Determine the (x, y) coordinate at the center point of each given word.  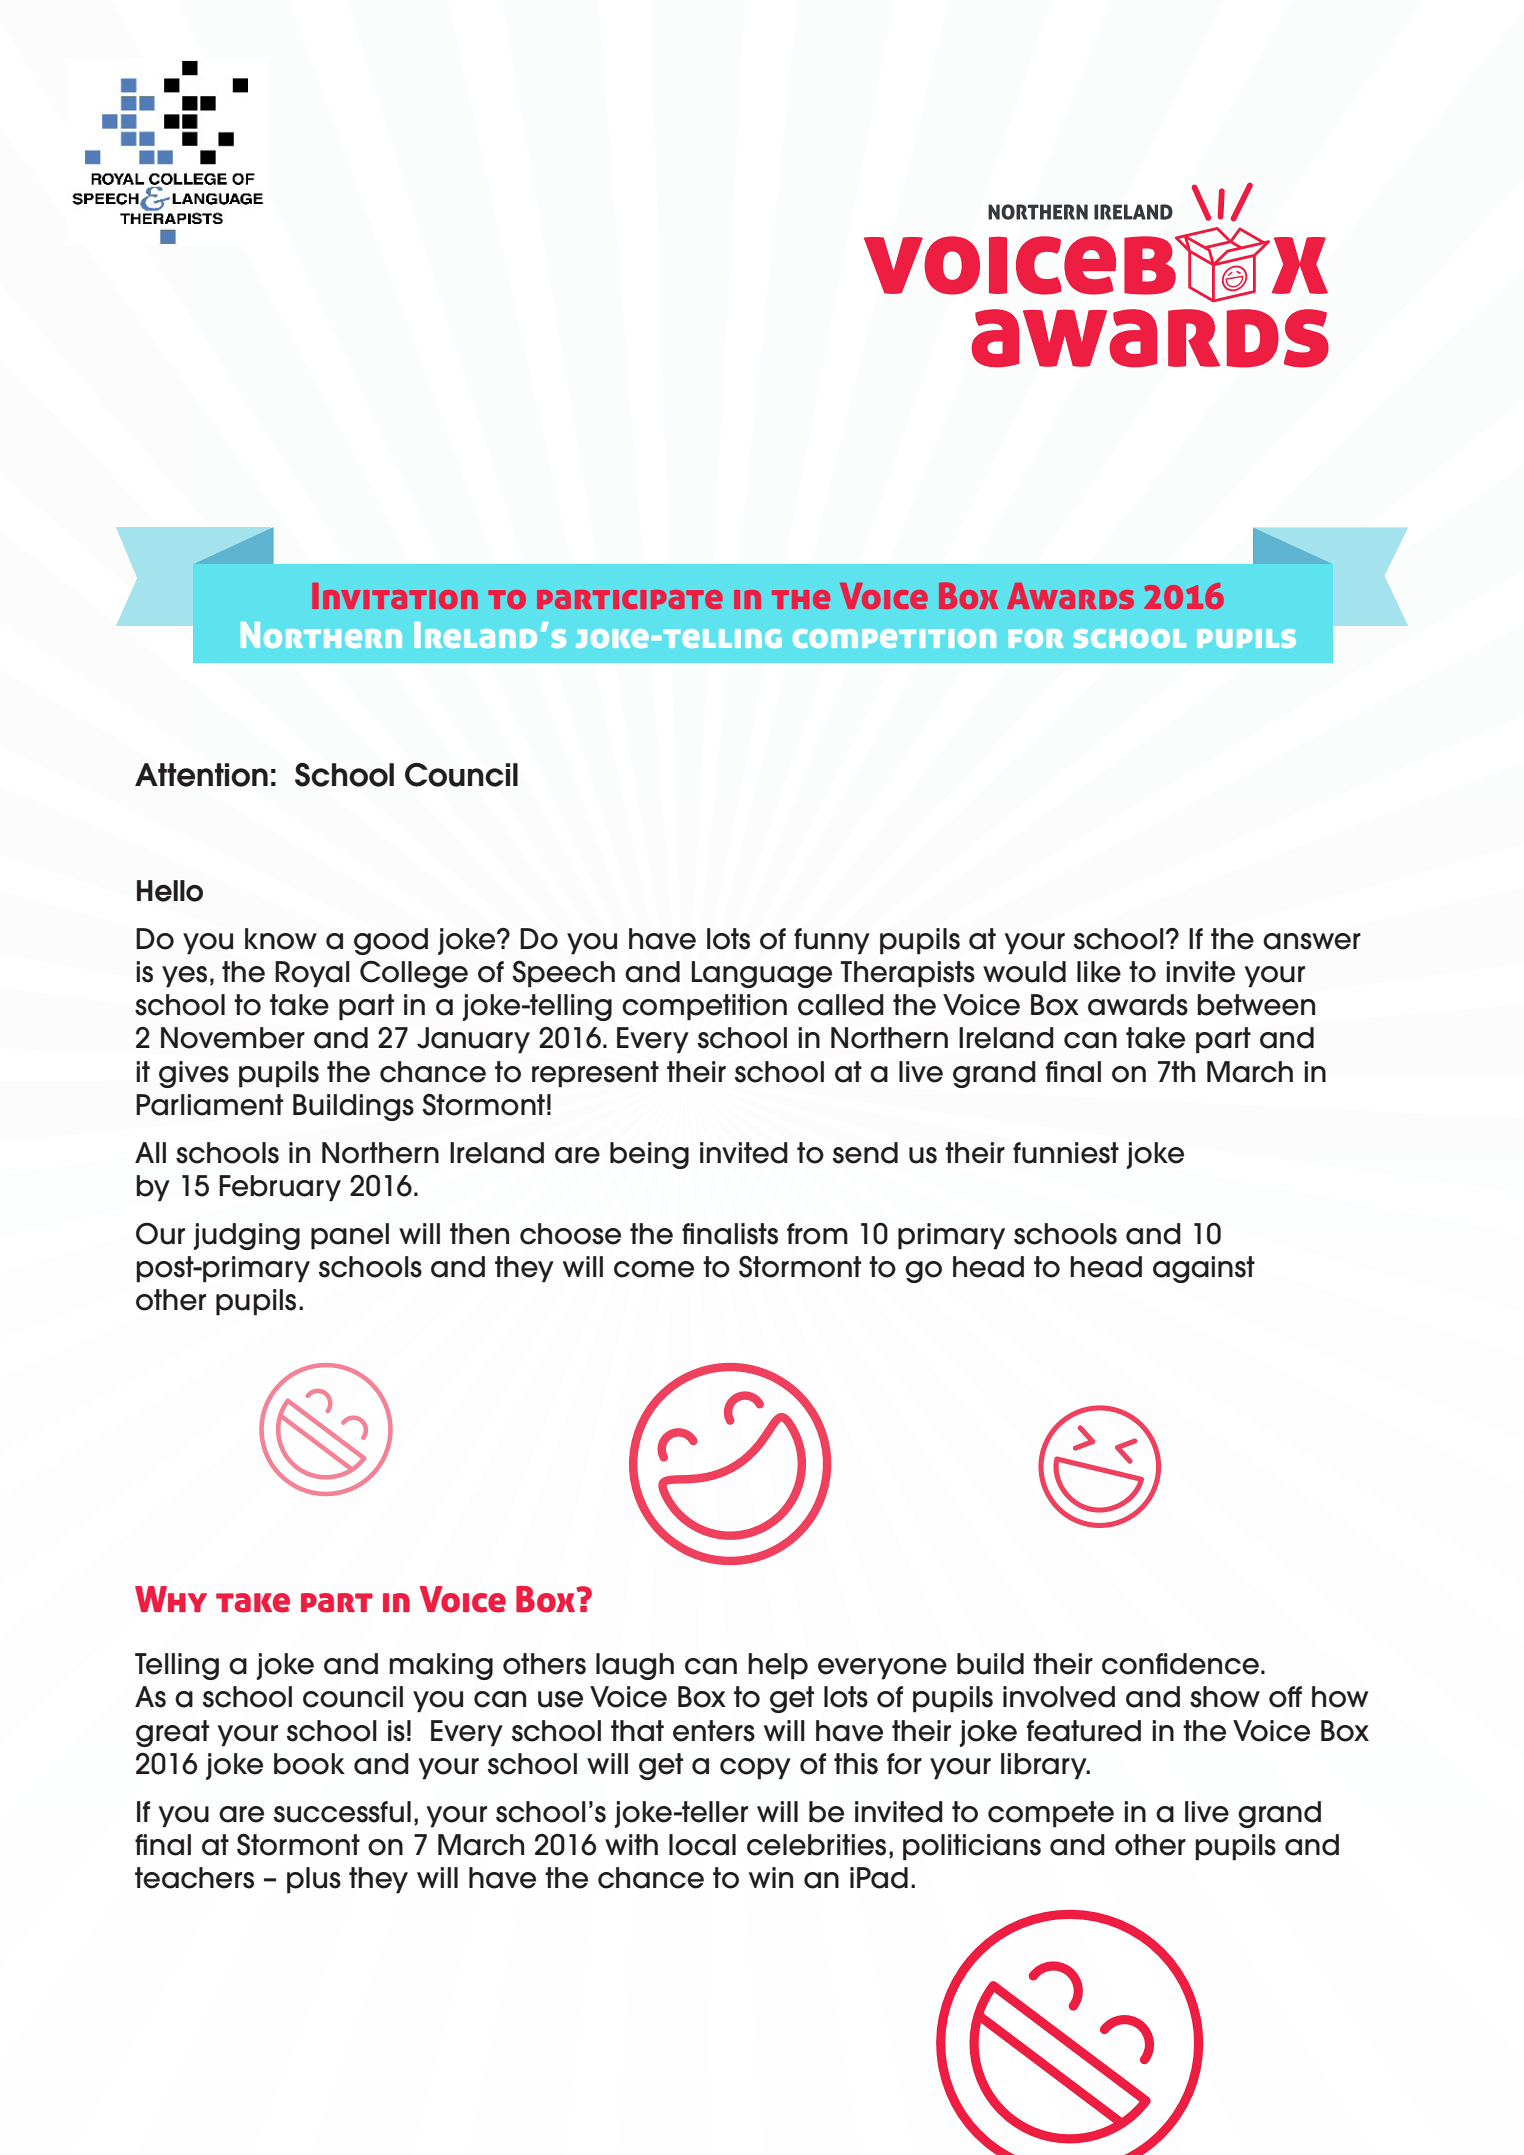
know (281, 939)
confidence (1180, 1664)
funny (832, 941)
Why (171, 1599)
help (778, 1666)
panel (350, 1236)
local (702, 1845)
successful (342, 1812)
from (817, 1234)
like (1099, 972)
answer (1312, 941)
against (1204, 1269)
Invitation (395, 596)
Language (762, 974)
